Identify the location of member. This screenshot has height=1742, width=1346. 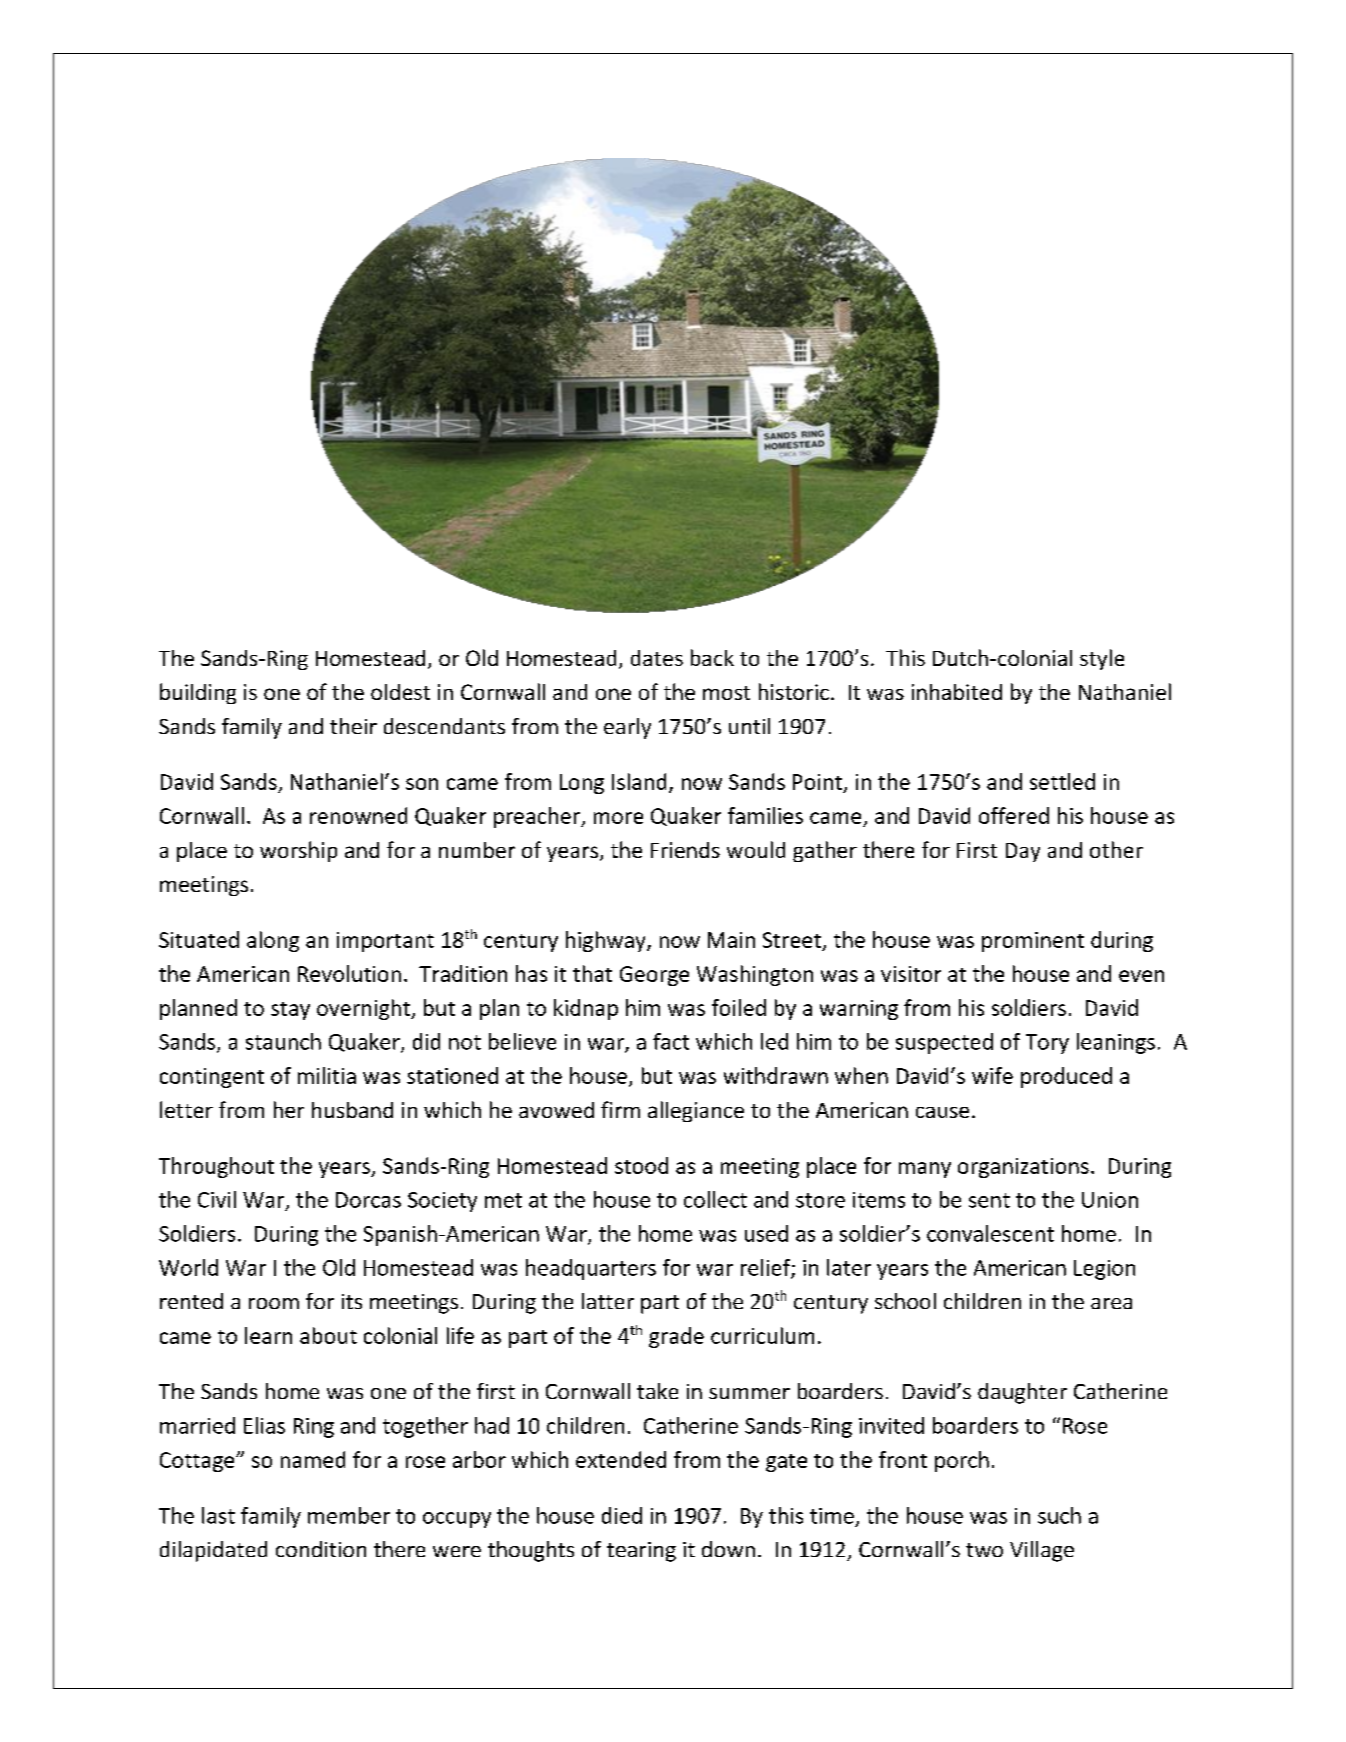
(349, 1515).
